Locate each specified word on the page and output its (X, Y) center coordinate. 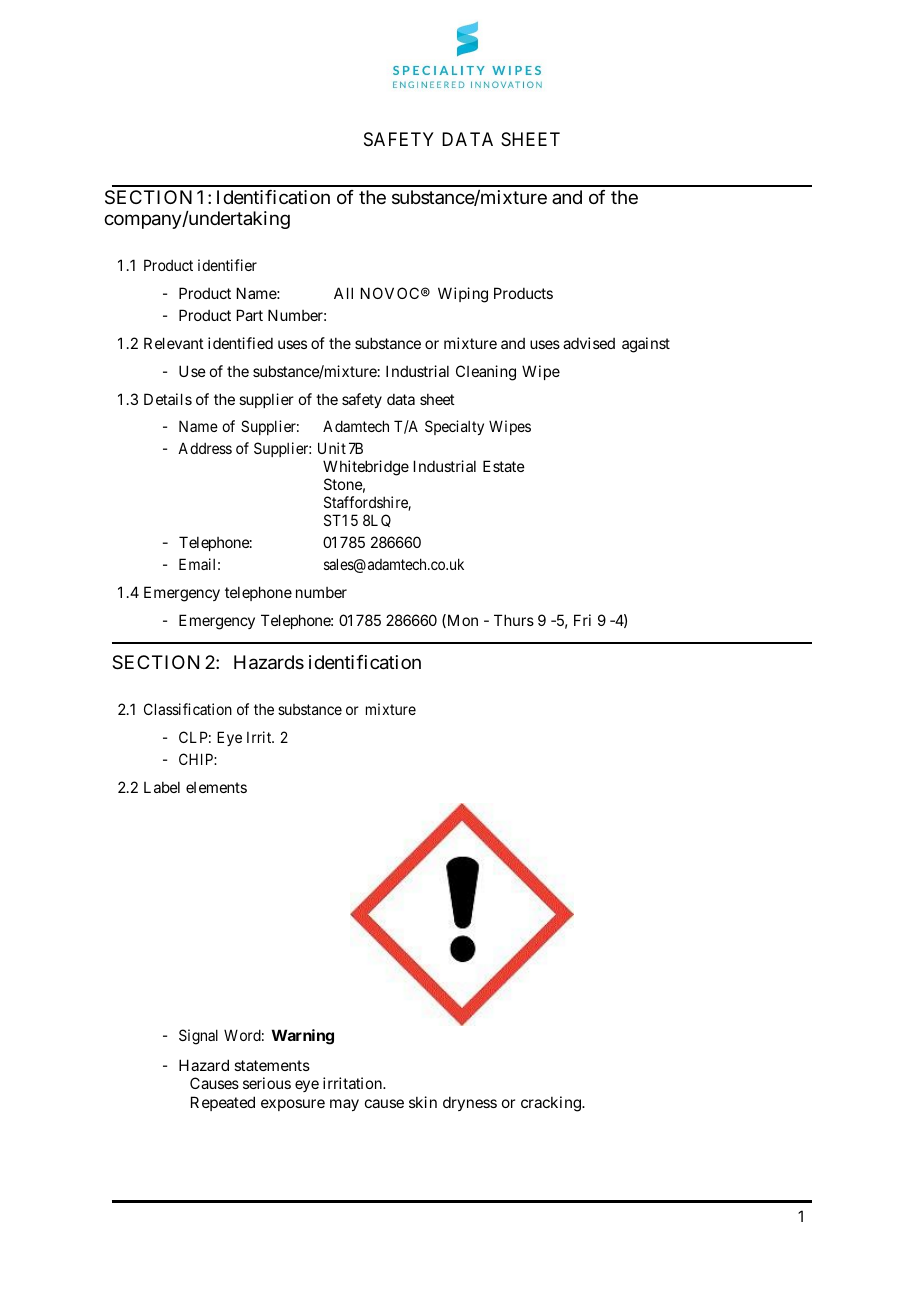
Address (205, 448)
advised (589, 343)
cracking (552, 1104)
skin (423, 1102)
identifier (227, 265)
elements (216, 787)
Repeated (223, 1103)
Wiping (463, 295)
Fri (582, 620)
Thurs (514, 620)
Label (162, 787)
